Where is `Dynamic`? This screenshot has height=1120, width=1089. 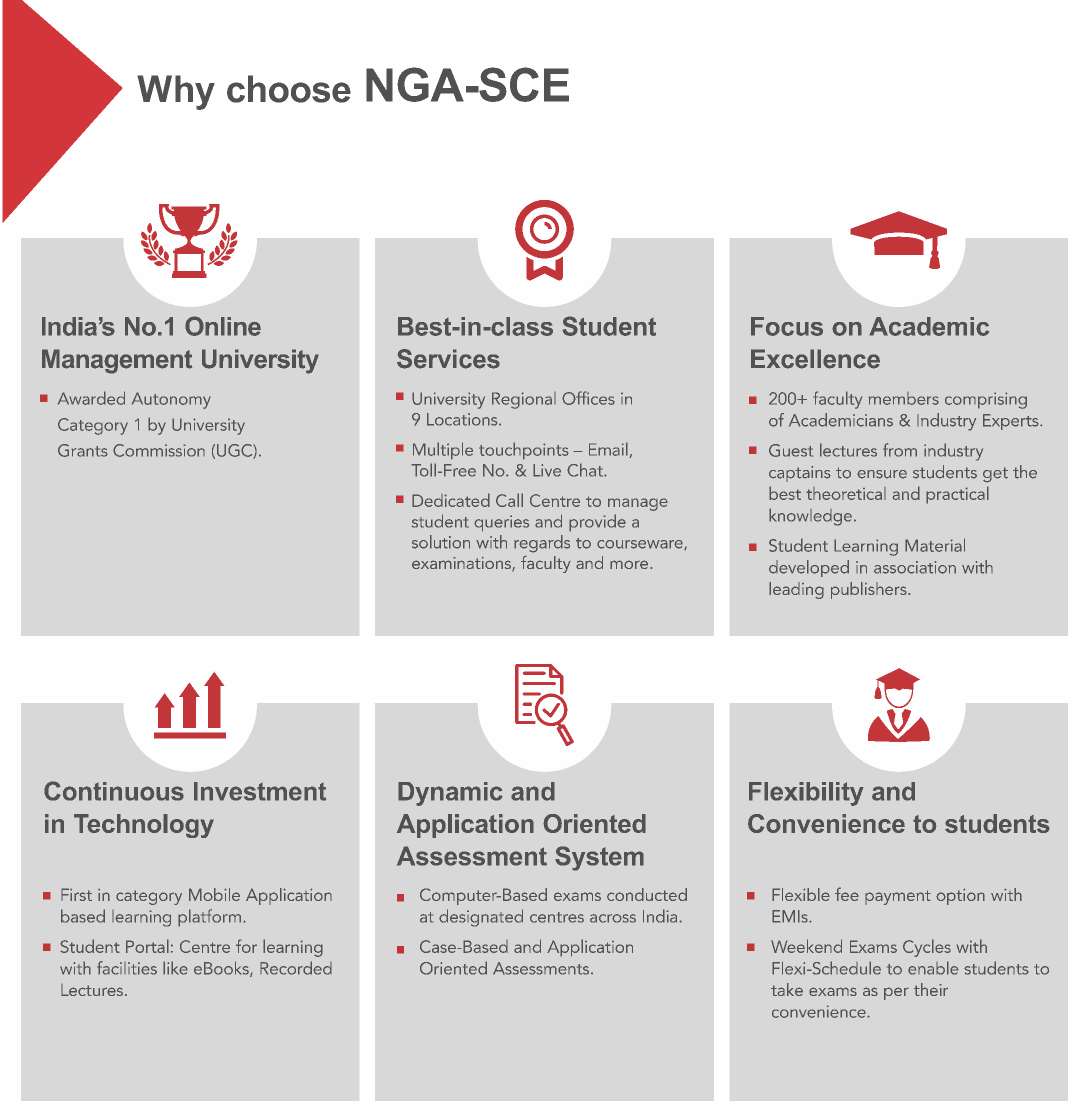
Dynamic is located at coordinates (450, 794).
